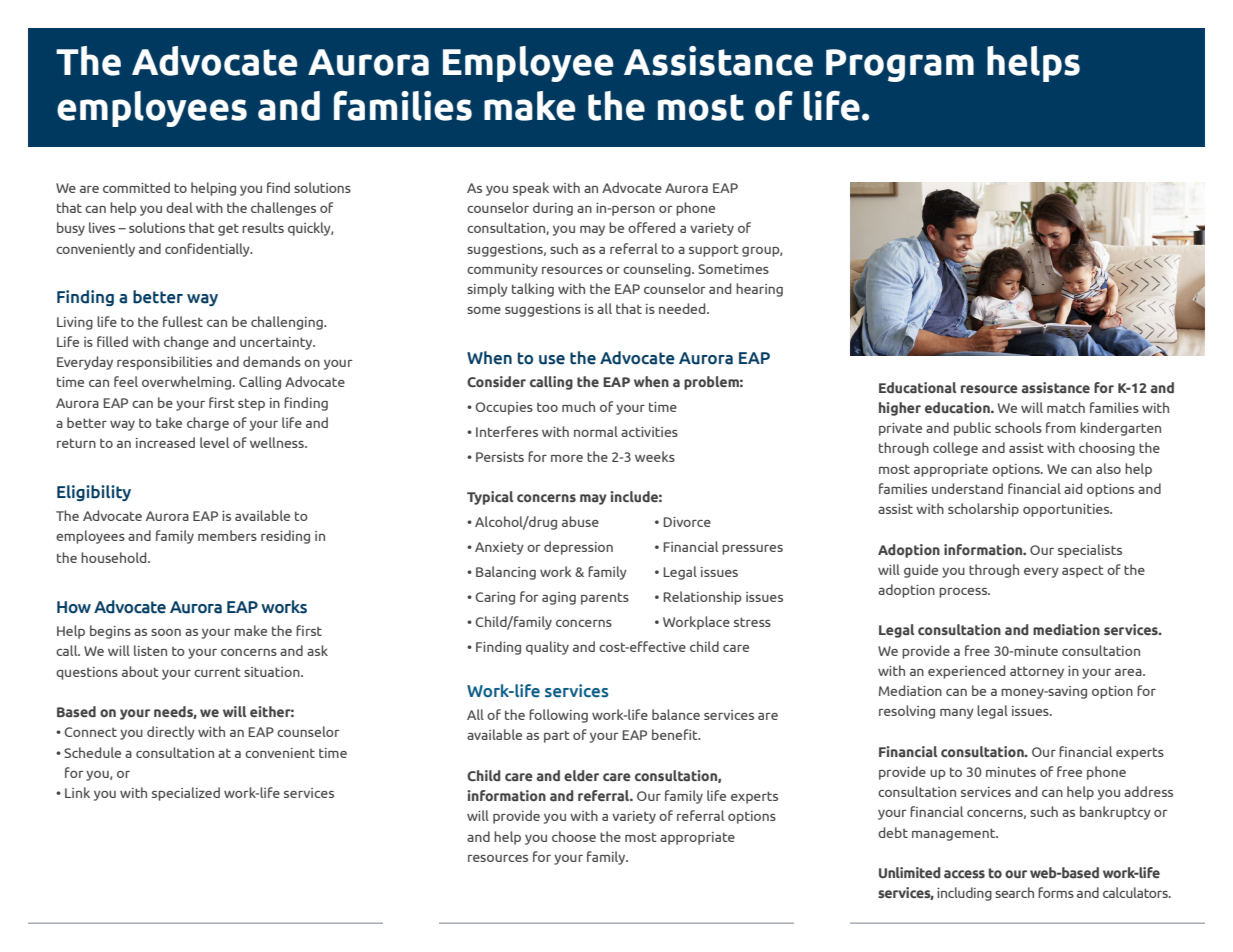 The height and width of the screenshot is (952, 1233). I want to click on process, so click(964, 593).
